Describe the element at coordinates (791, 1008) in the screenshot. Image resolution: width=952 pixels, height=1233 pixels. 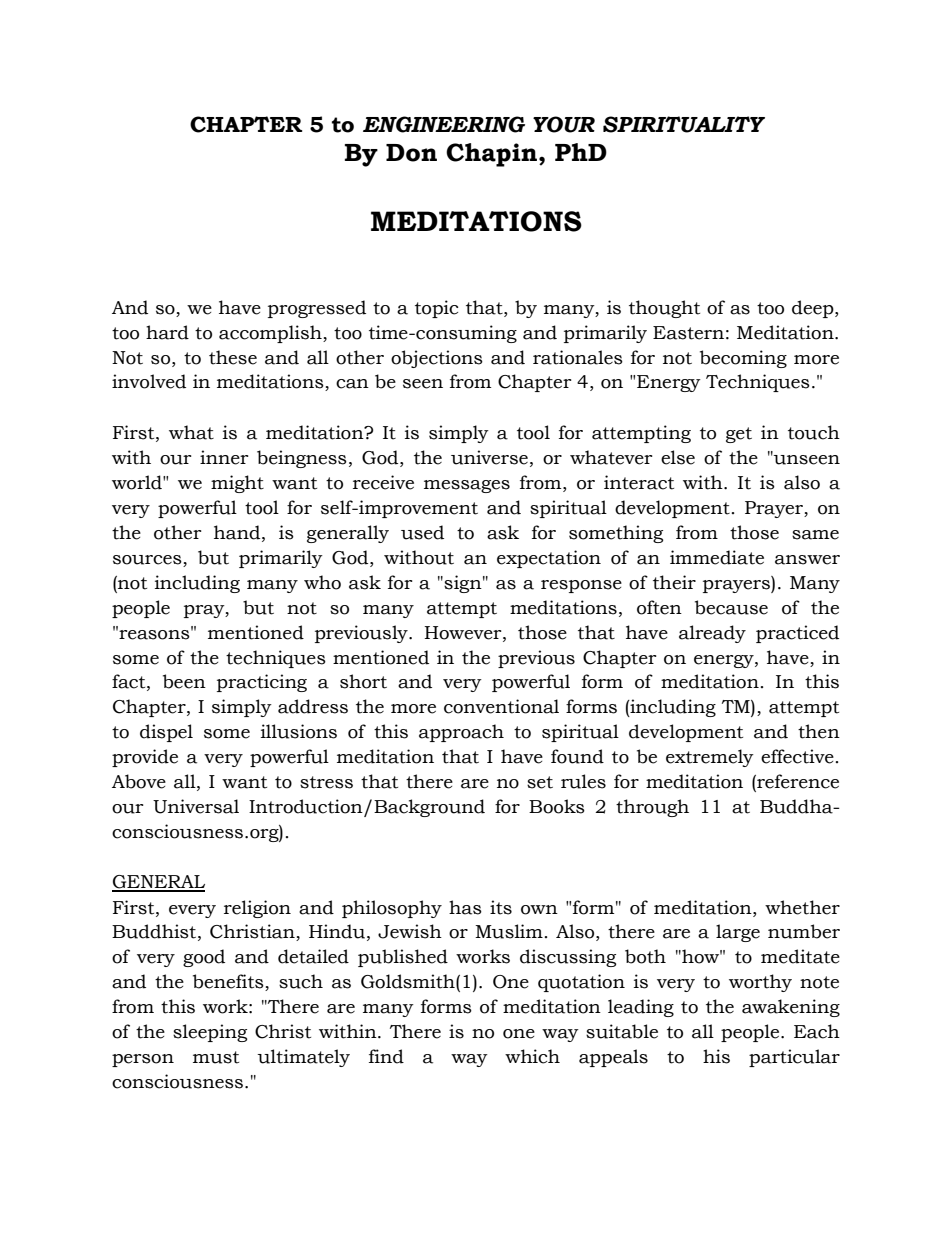
I see `awakening` at that location.
